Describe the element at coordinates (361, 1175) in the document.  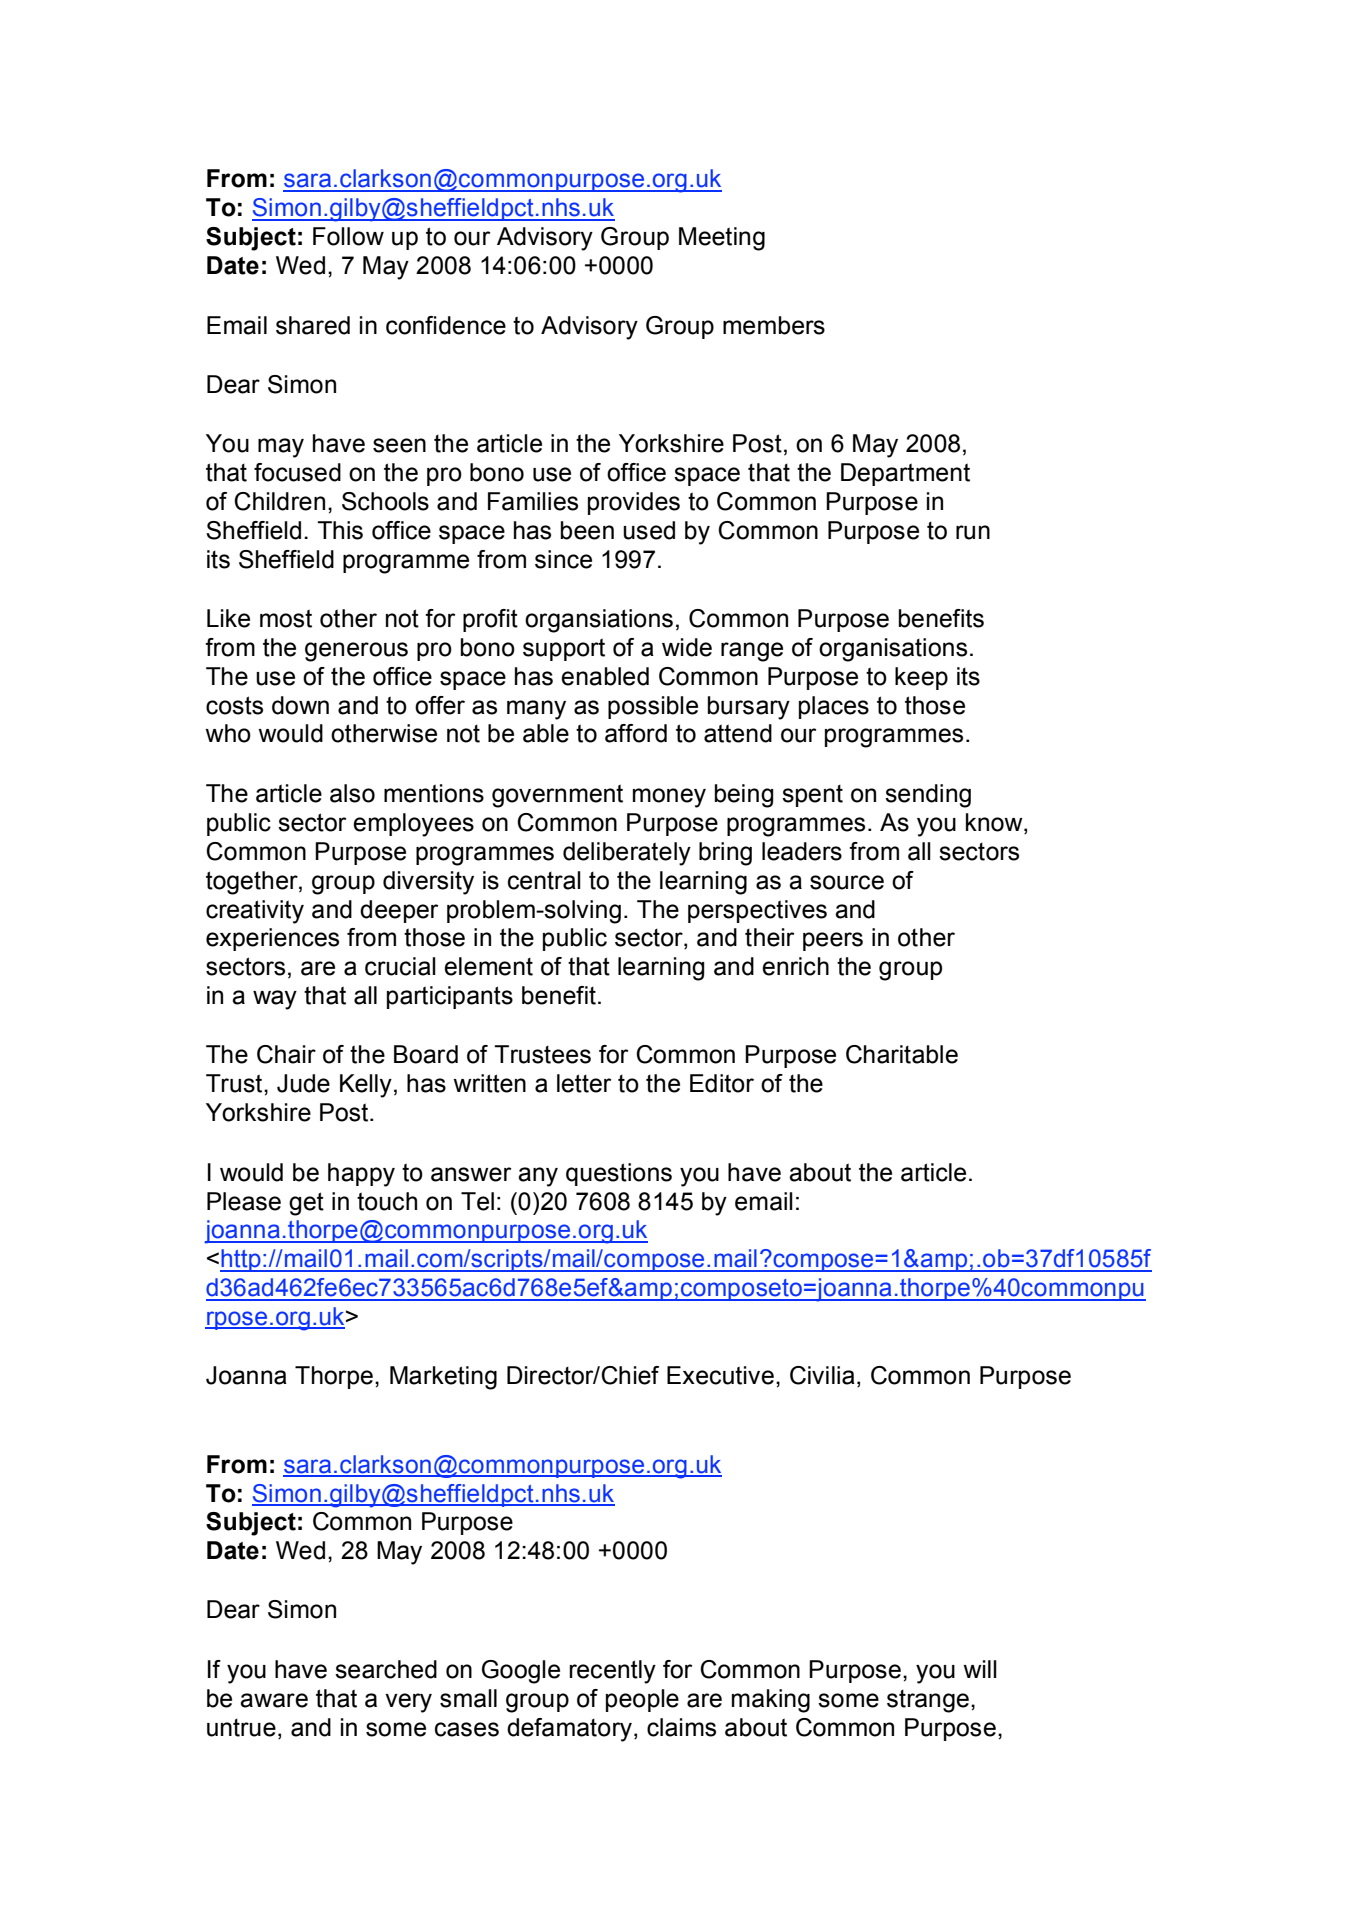
I see `happy` at that location.
